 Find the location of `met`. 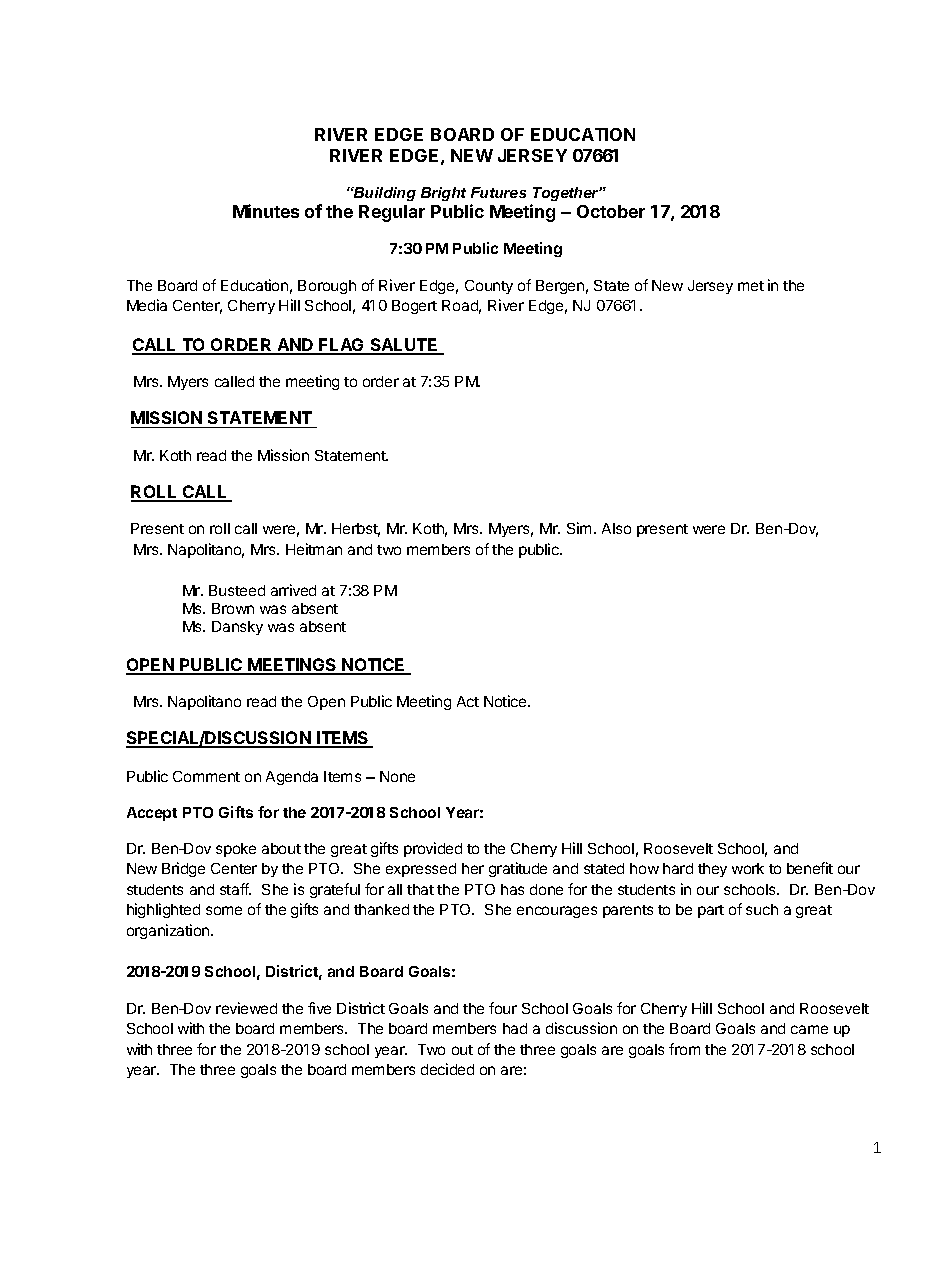

met is located at coordinates (751, 286).
